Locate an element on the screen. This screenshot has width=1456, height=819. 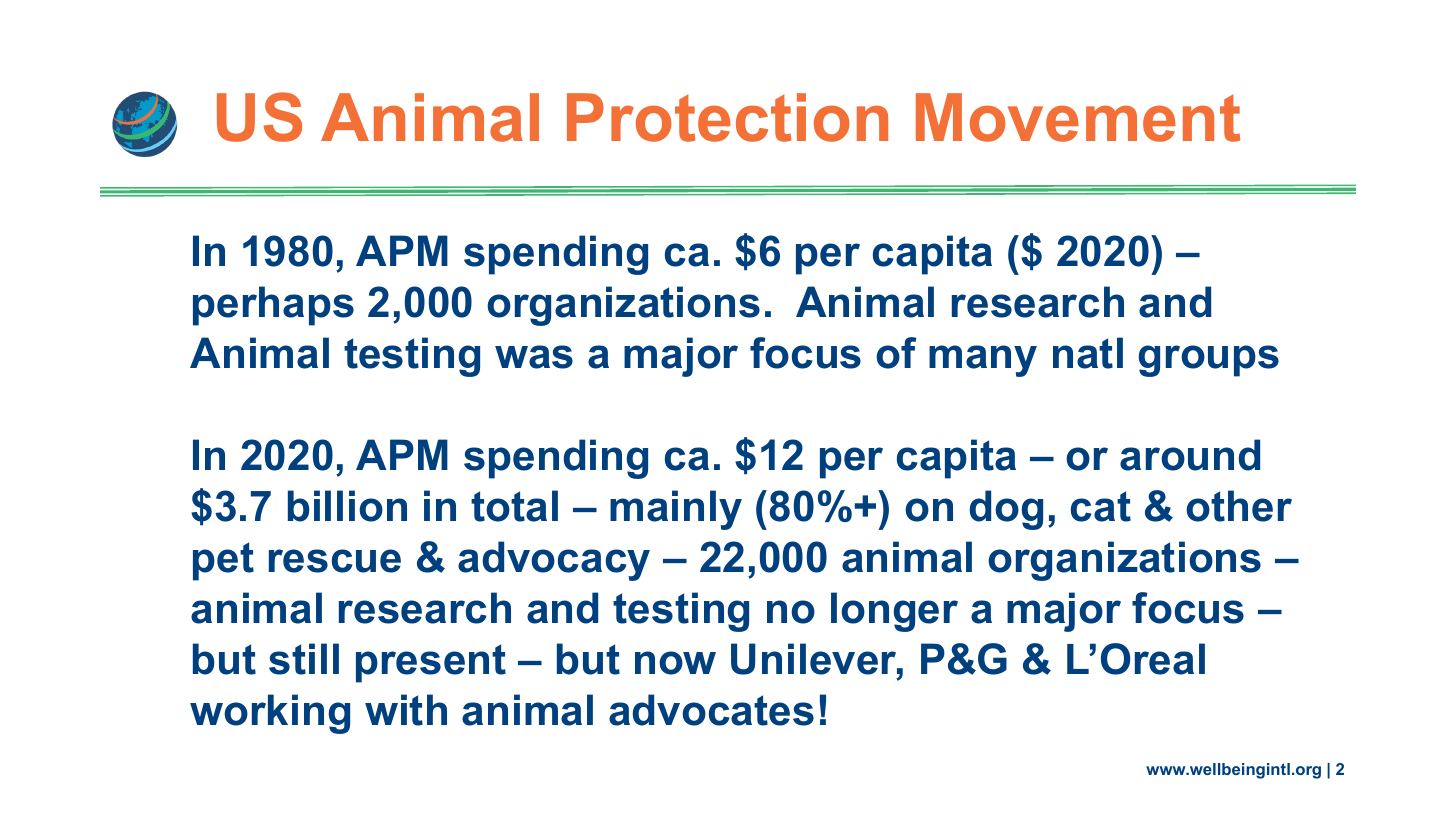
around is located at coordinates (1190, 455).
